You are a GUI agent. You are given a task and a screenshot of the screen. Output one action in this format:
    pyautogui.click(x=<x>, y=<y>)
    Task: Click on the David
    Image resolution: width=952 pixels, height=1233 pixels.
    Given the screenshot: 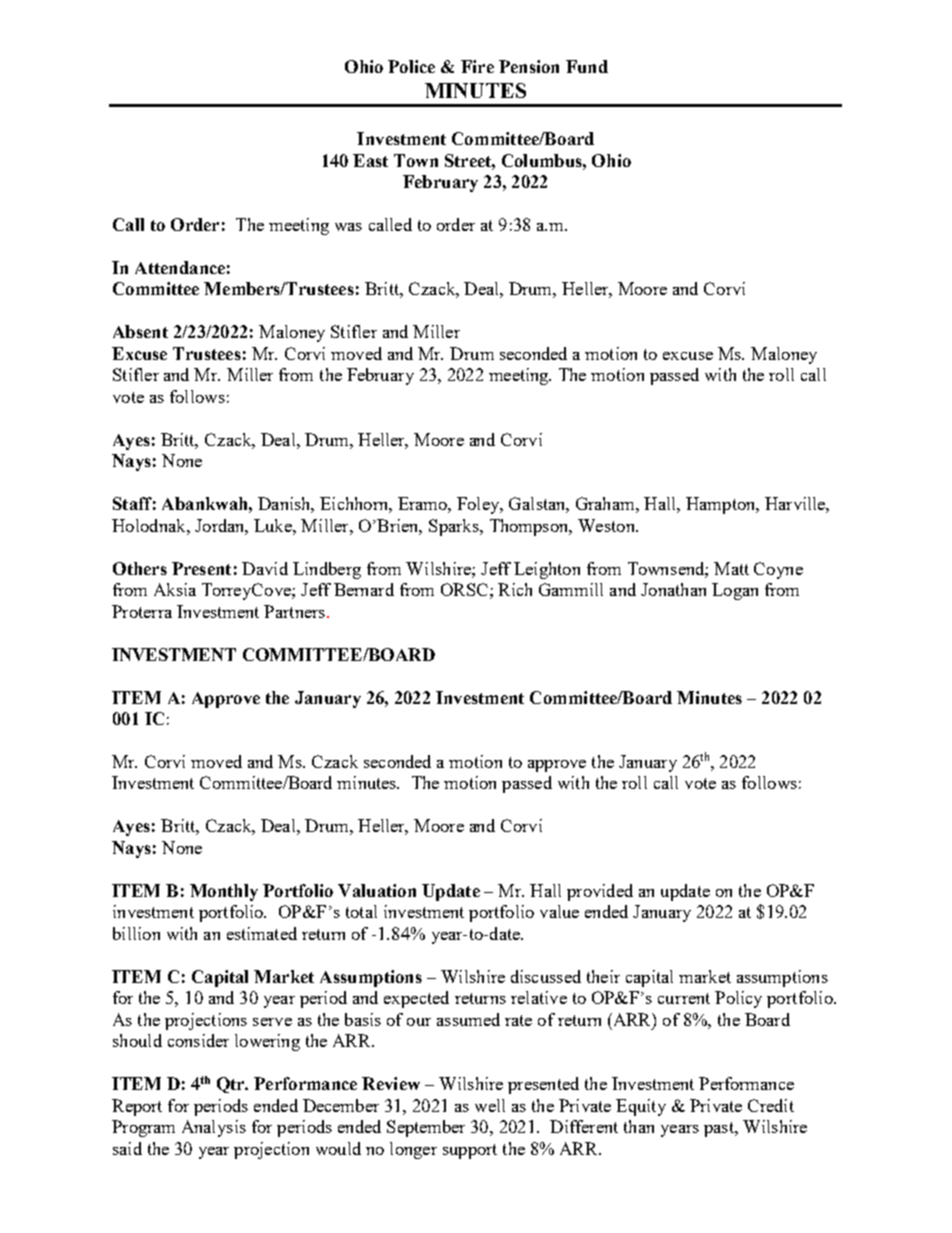 What is the action you would take?
    pyautogui.click(x=265, y=568)
